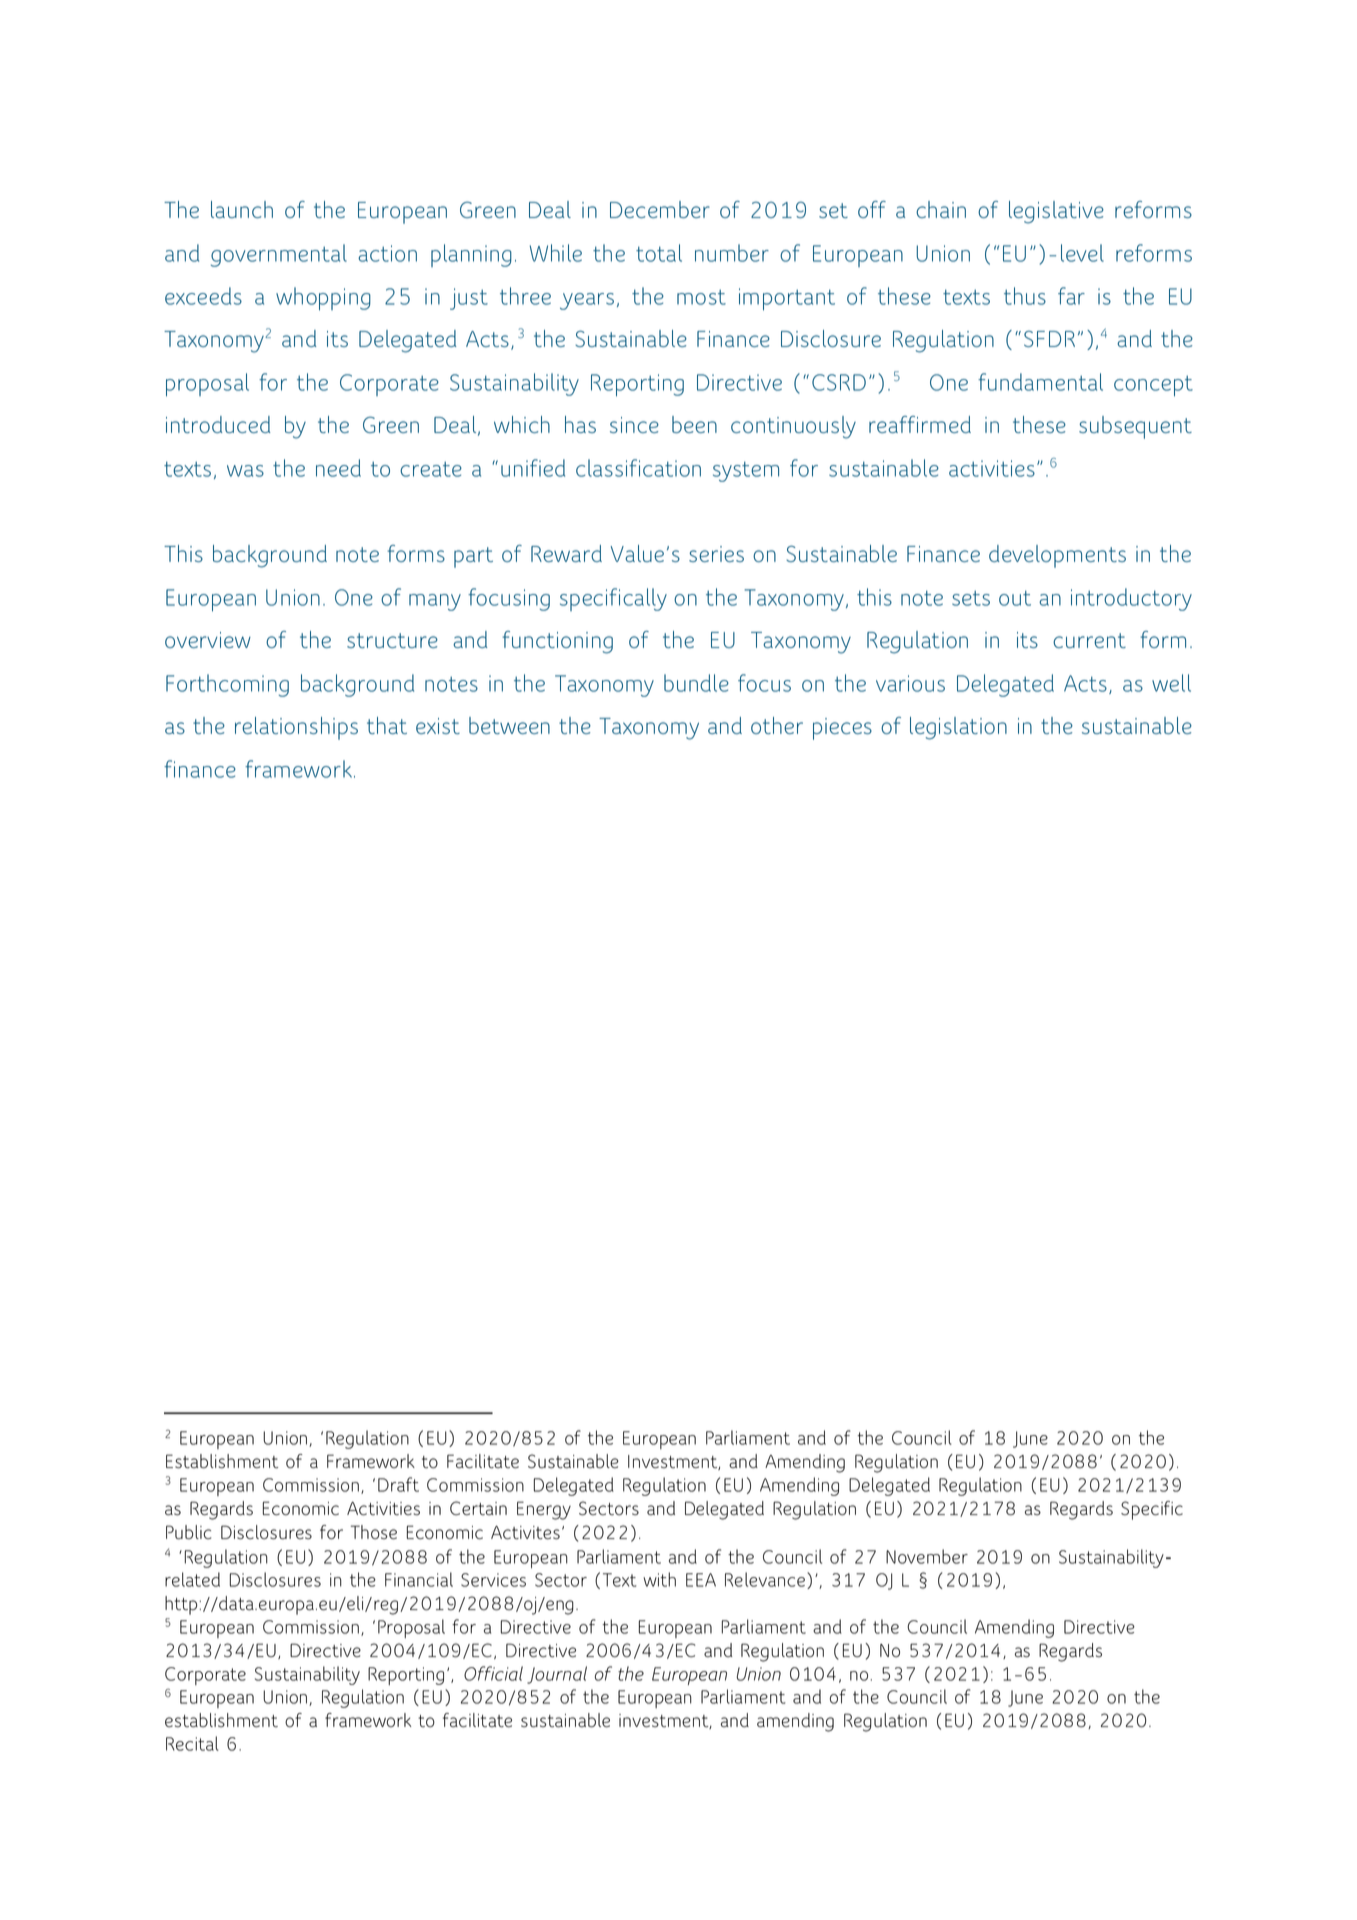 The height and width of the image is (1920, 1357). What do you see at coordinates (1071, 296) in the image?
I see `far` at bounding box center [1071, 296].
